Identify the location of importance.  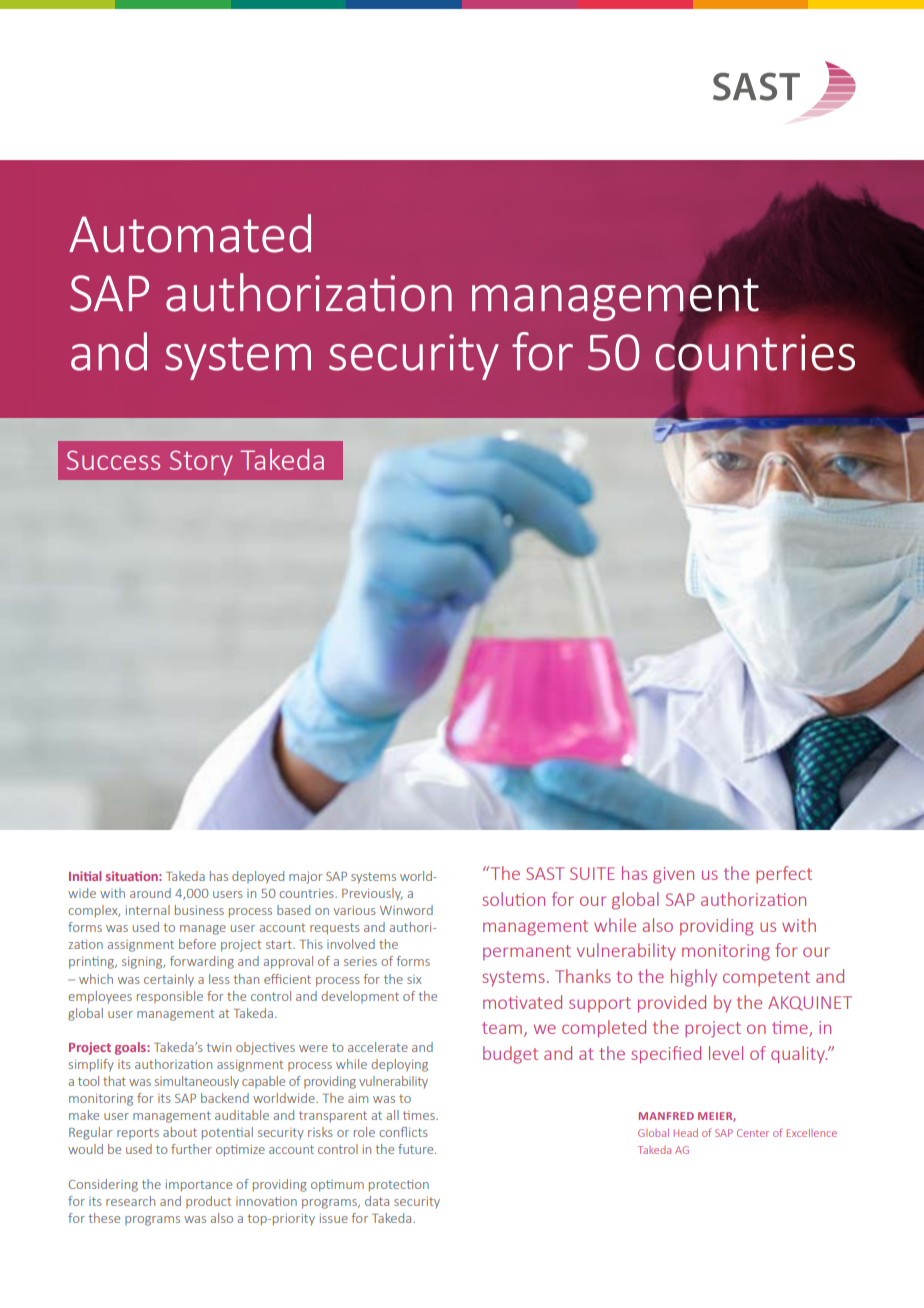
(199, 1185).
